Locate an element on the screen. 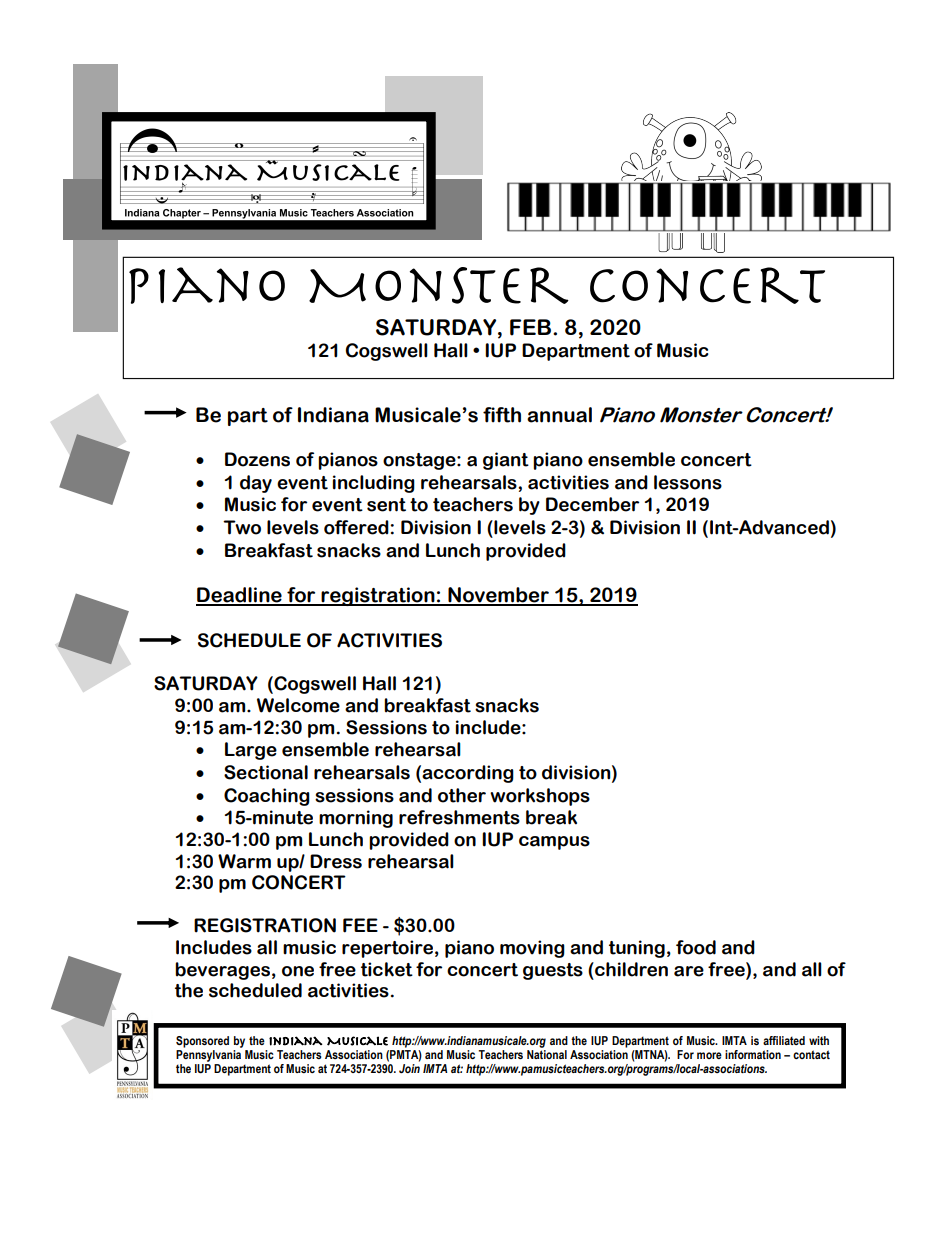 The image size is (952, 1233). Two is located at coordinates (242, 527).
